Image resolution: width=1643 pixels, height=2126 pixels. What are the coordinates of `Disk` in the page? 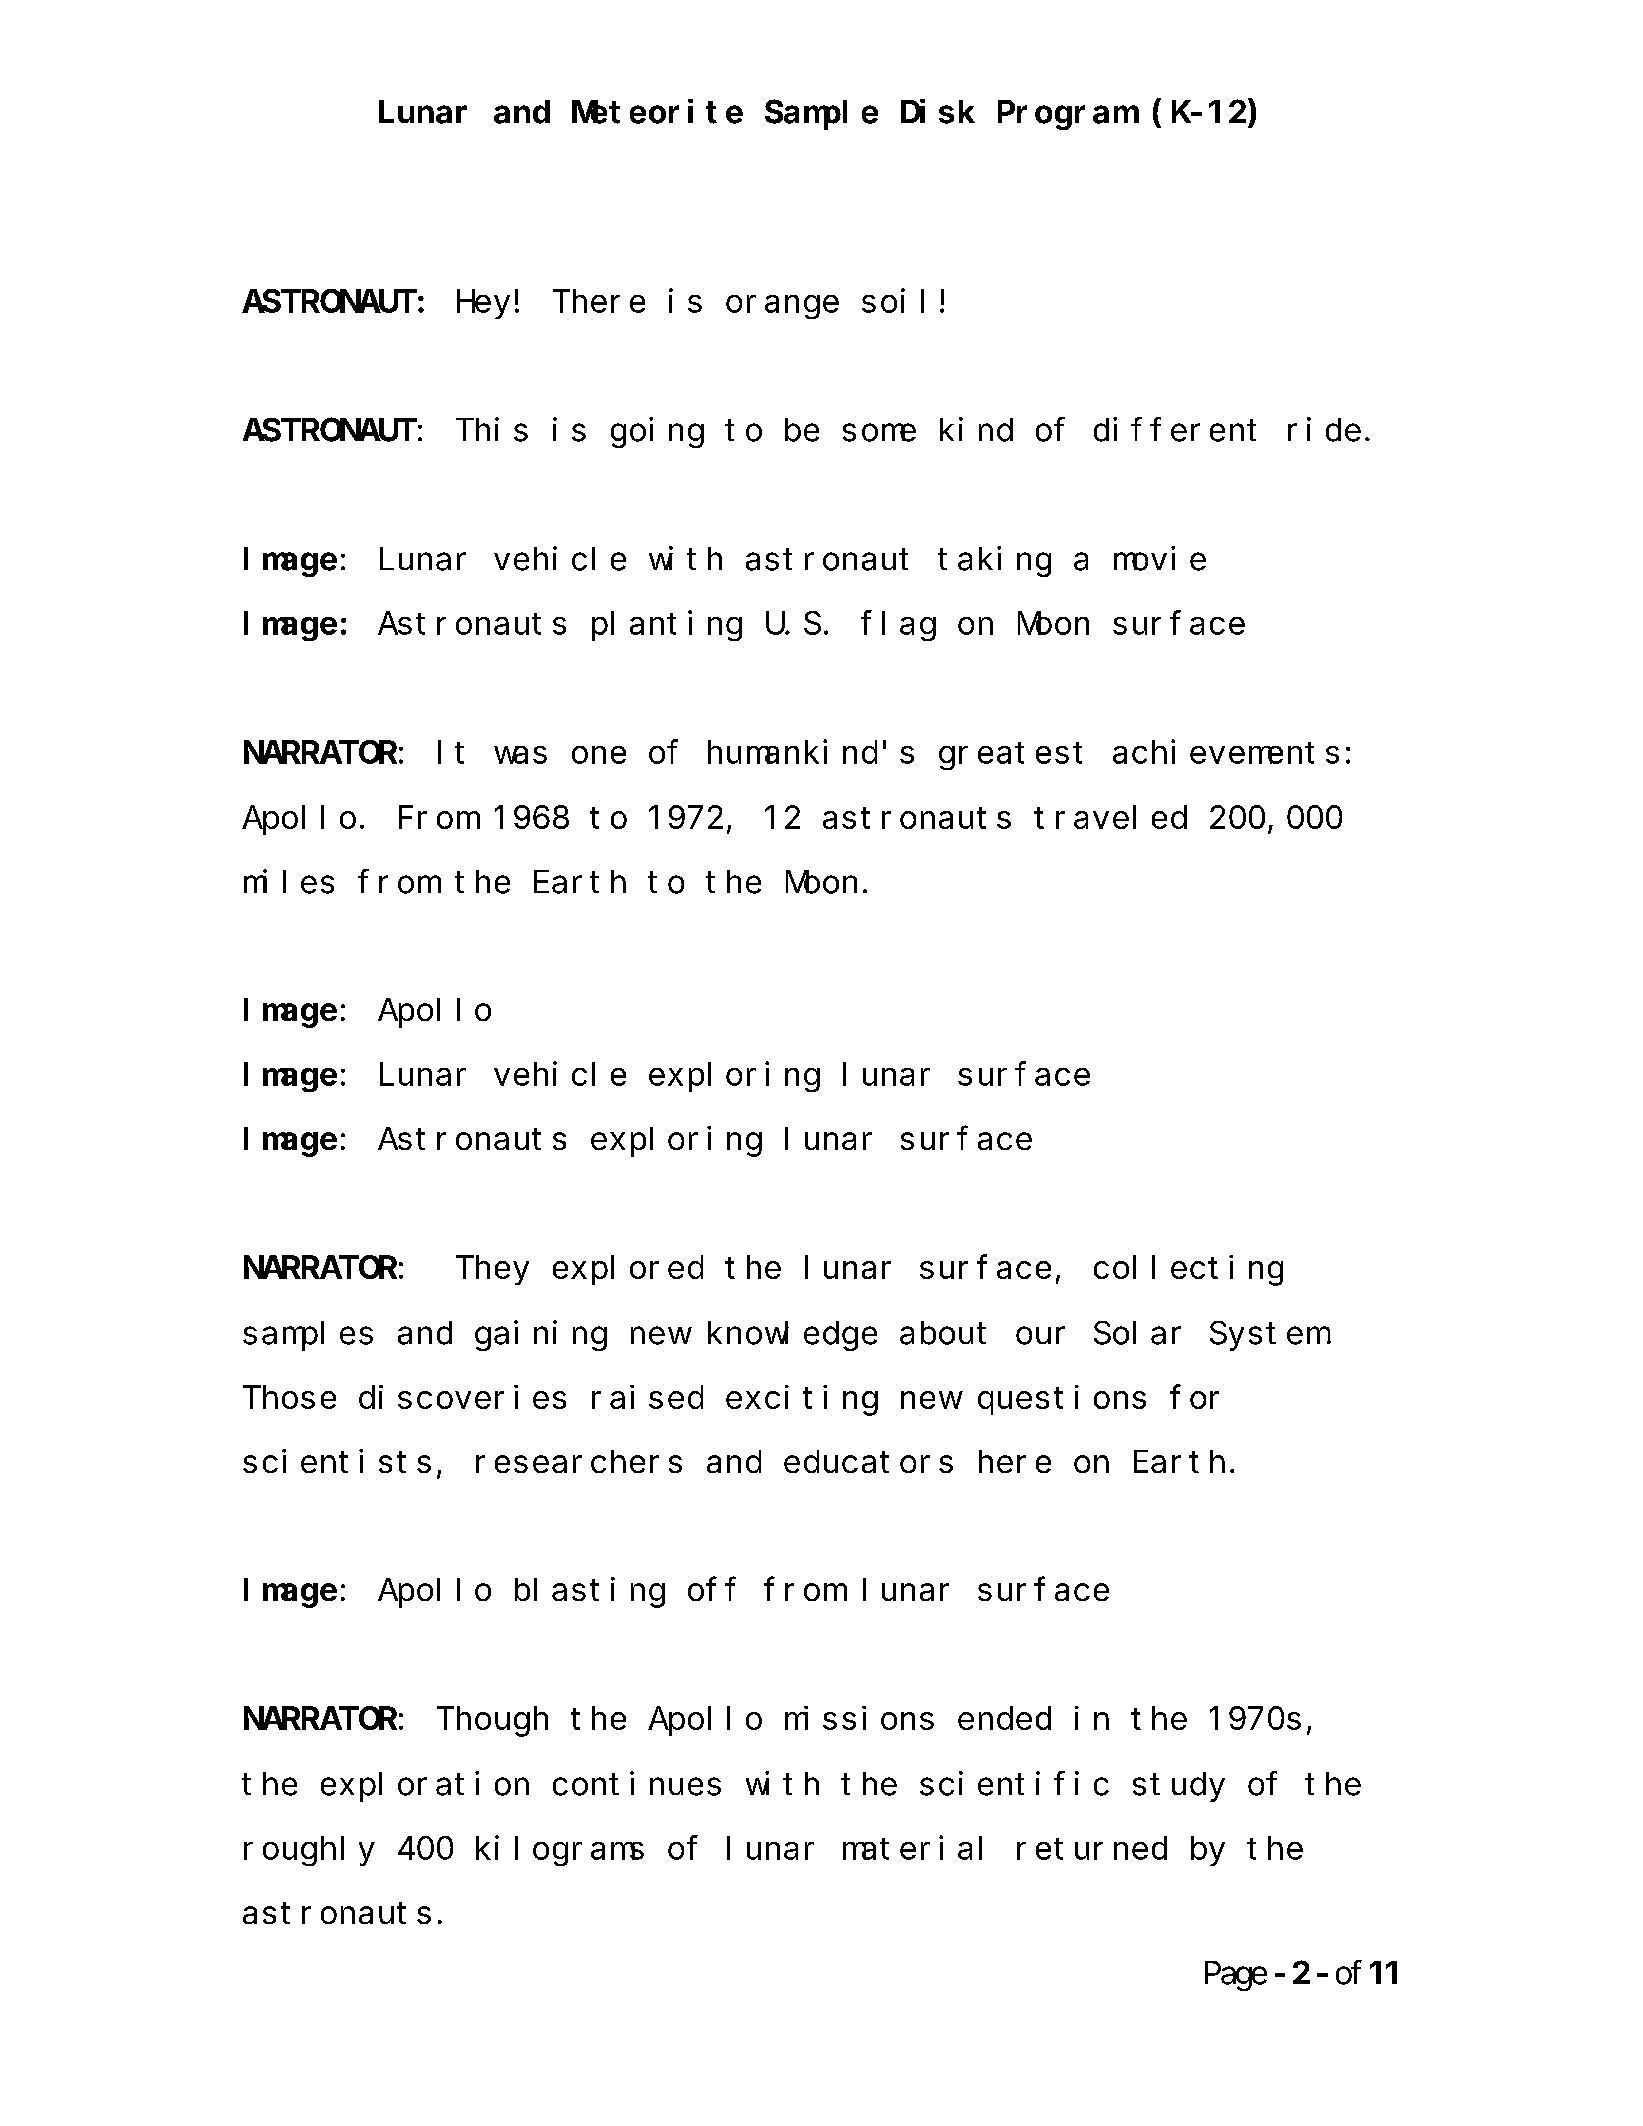 It's located at (938, 112).
